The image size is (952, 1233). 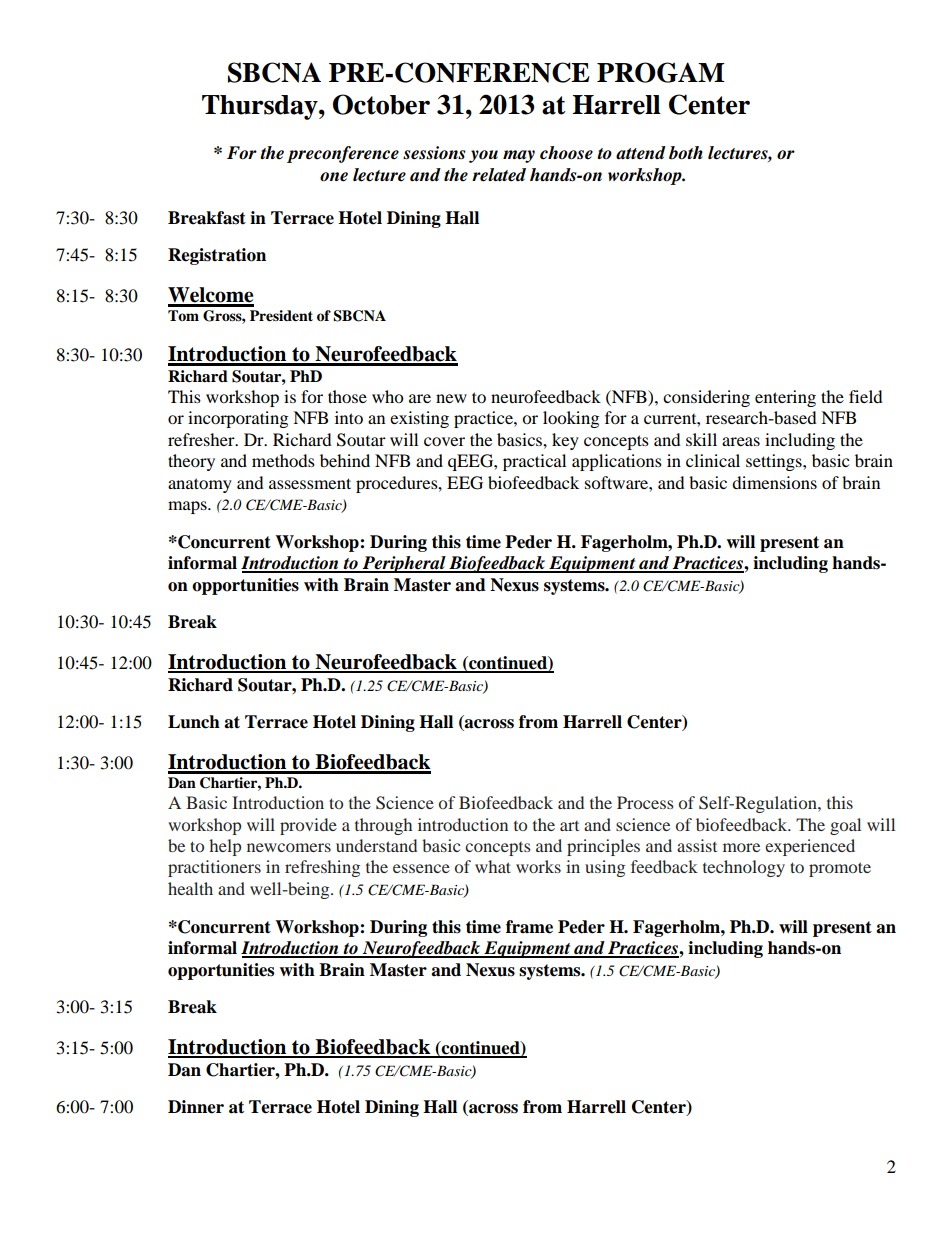 I want to click on dimensions, so click(x=774, y=482).
